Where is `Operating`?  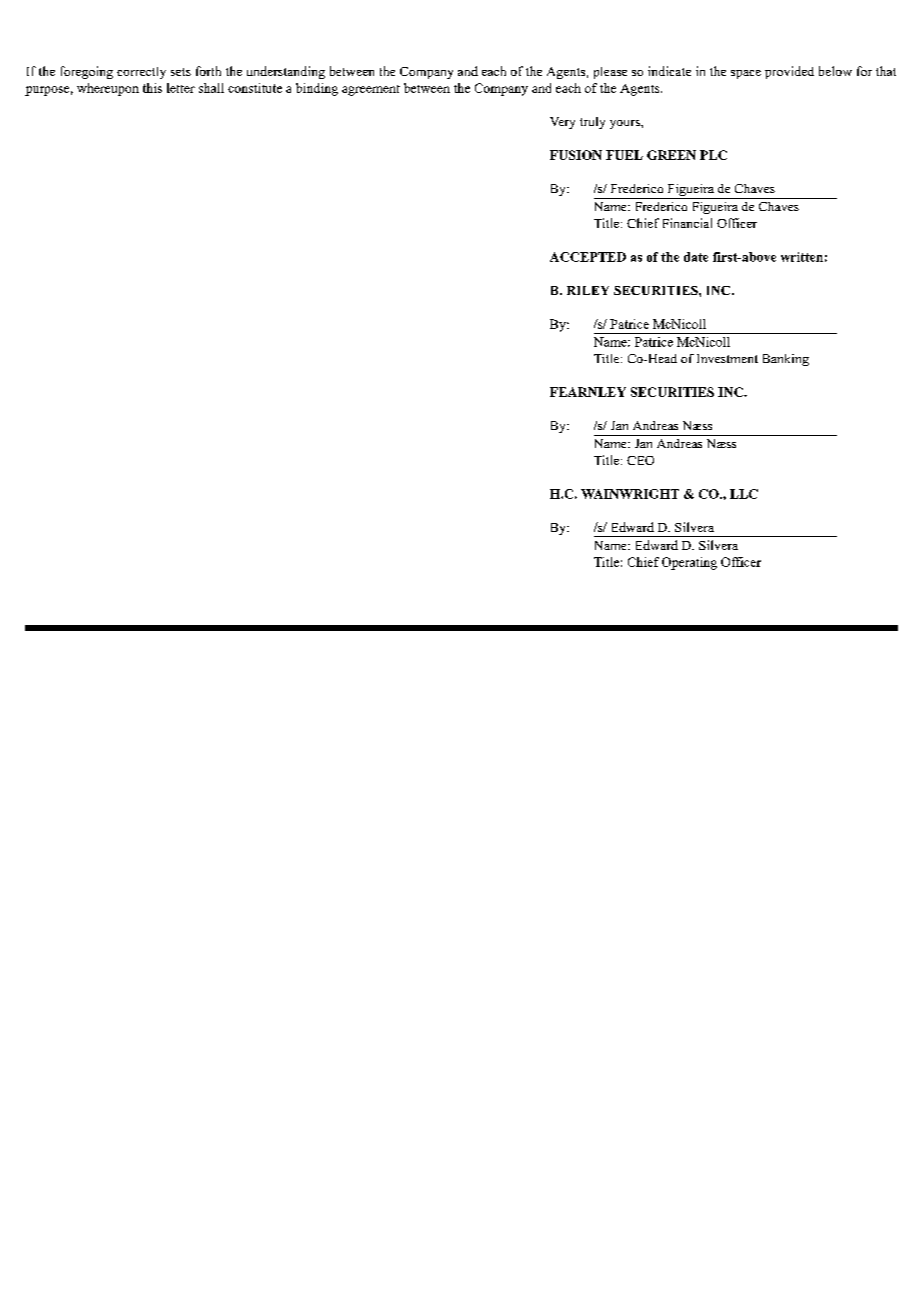 Operating is located at coordinates (689, 563).
